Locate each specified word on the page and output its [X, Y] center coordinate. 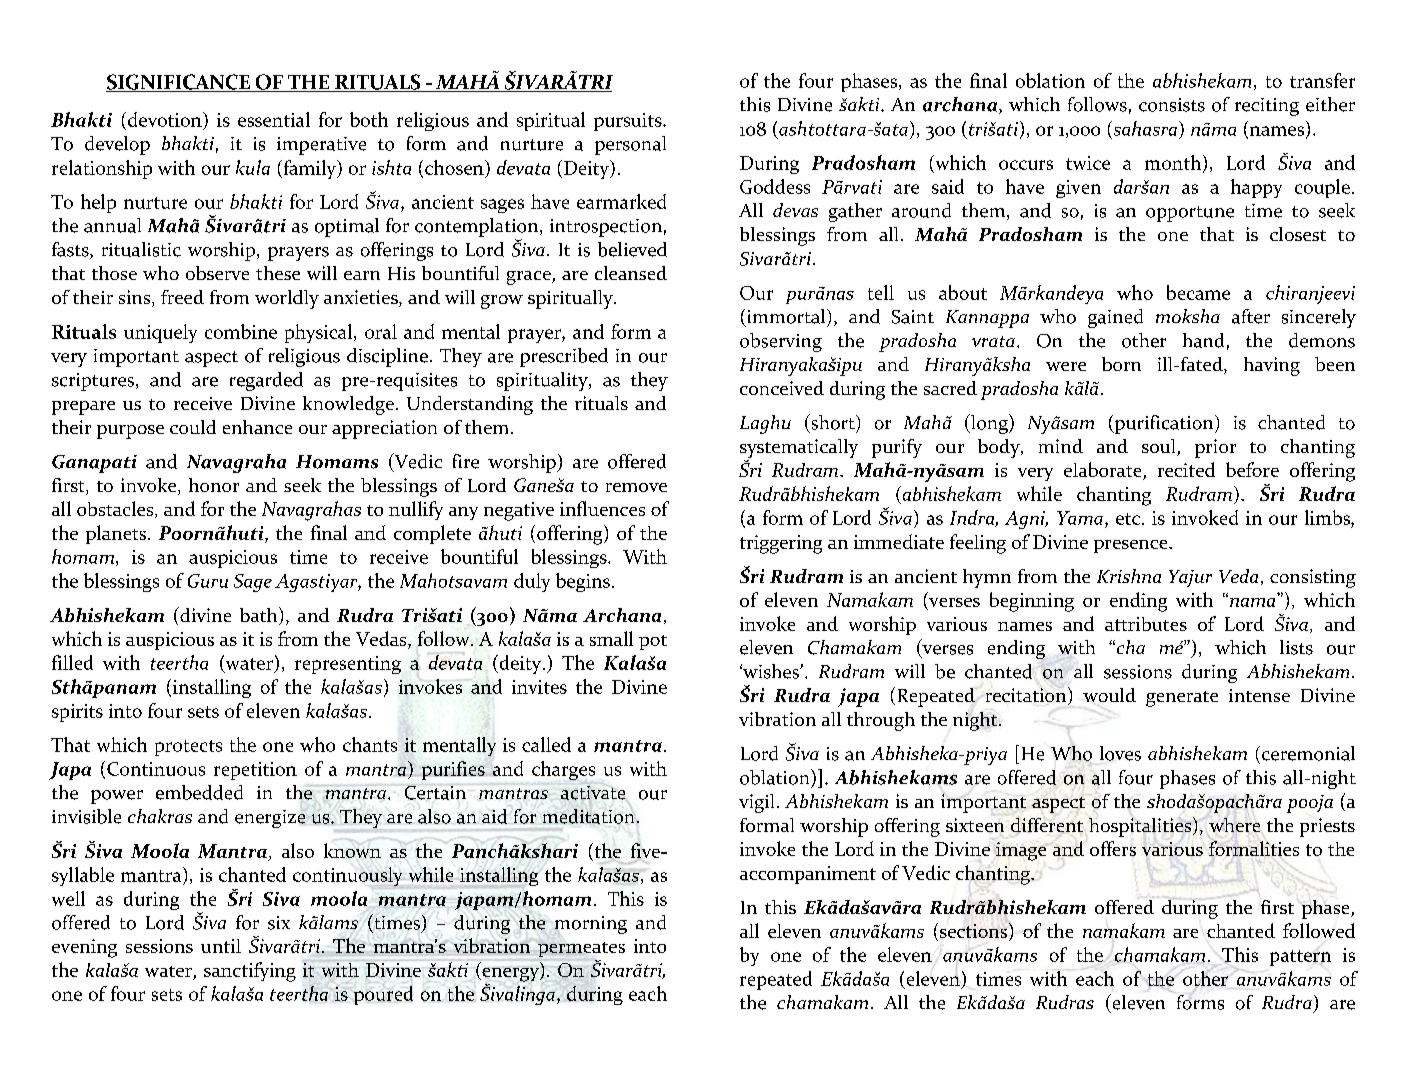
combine [241, 331]
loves [1120, 753]
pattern [1300, 958]
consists [1172, 105]
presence [1132, 546]
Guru [208, 581]
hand [1203, 340]
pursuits [629, 122]
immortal [788, 316]
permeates [581, 951]
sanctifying [250, 972]
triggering [781, 544]
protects [188, 748]
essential [274, 119]
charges [563, 770]
